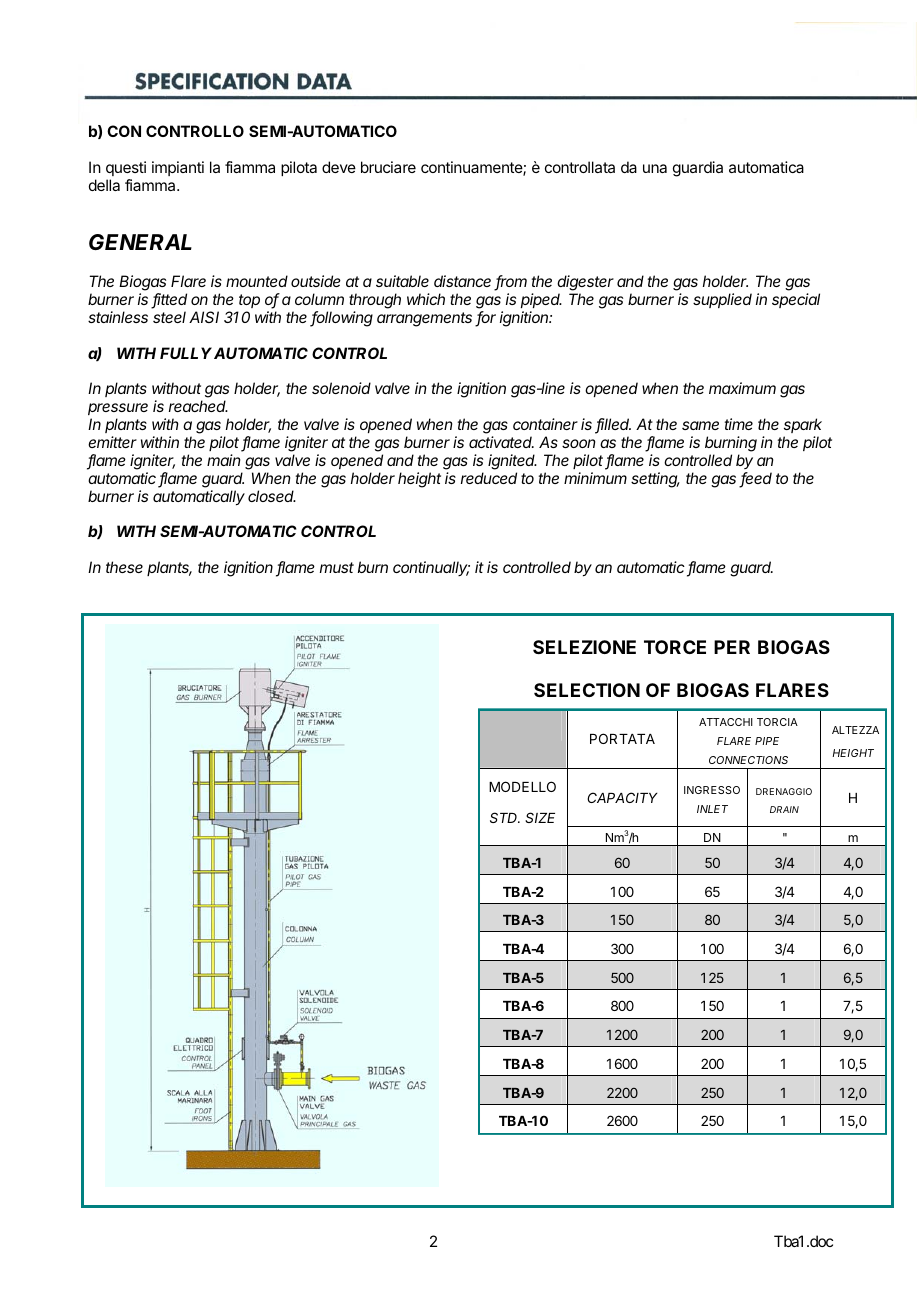 The image size is (924, 1308). What do you see at coordinates (339, 167) in the screenshot?
I see `deve` at bounding box center [339, 167].
